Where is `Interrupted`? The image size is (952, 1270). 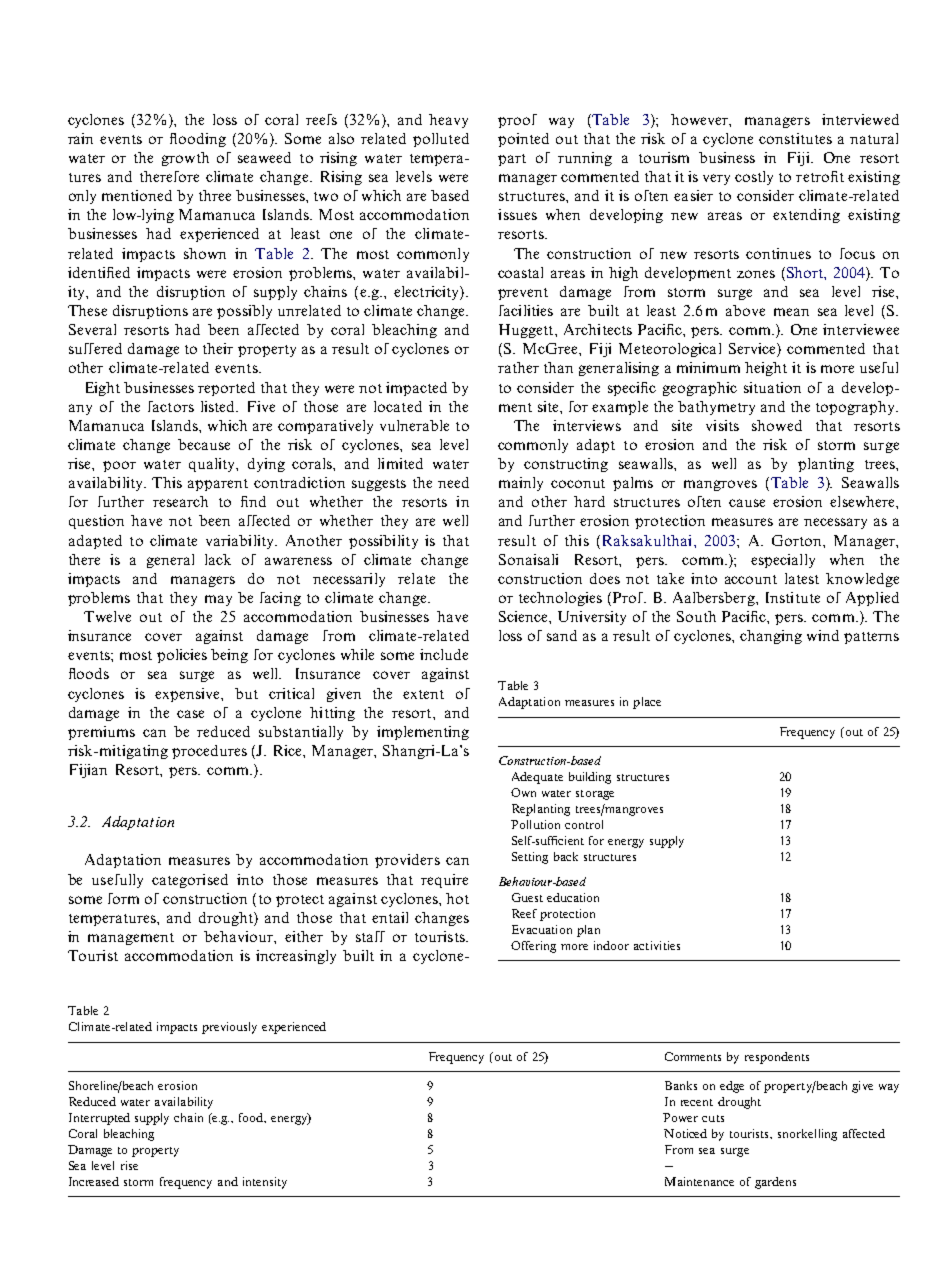
Interrupted is located at coordinates (99, 1119).
